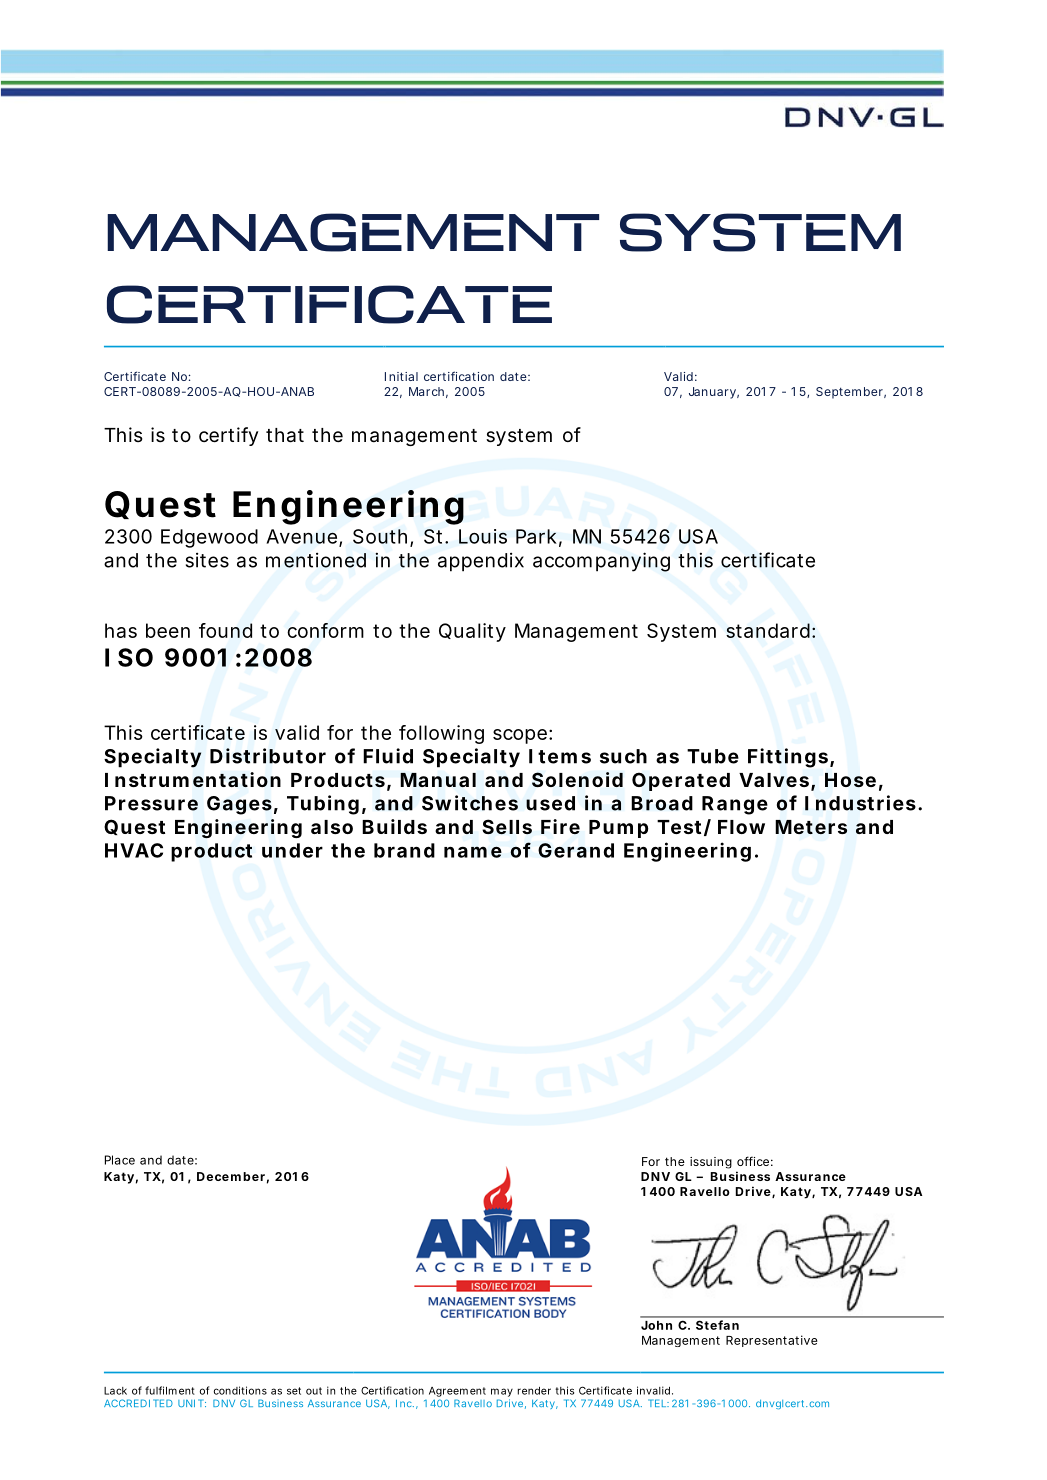  I want to click on found, so click(225, 630).
